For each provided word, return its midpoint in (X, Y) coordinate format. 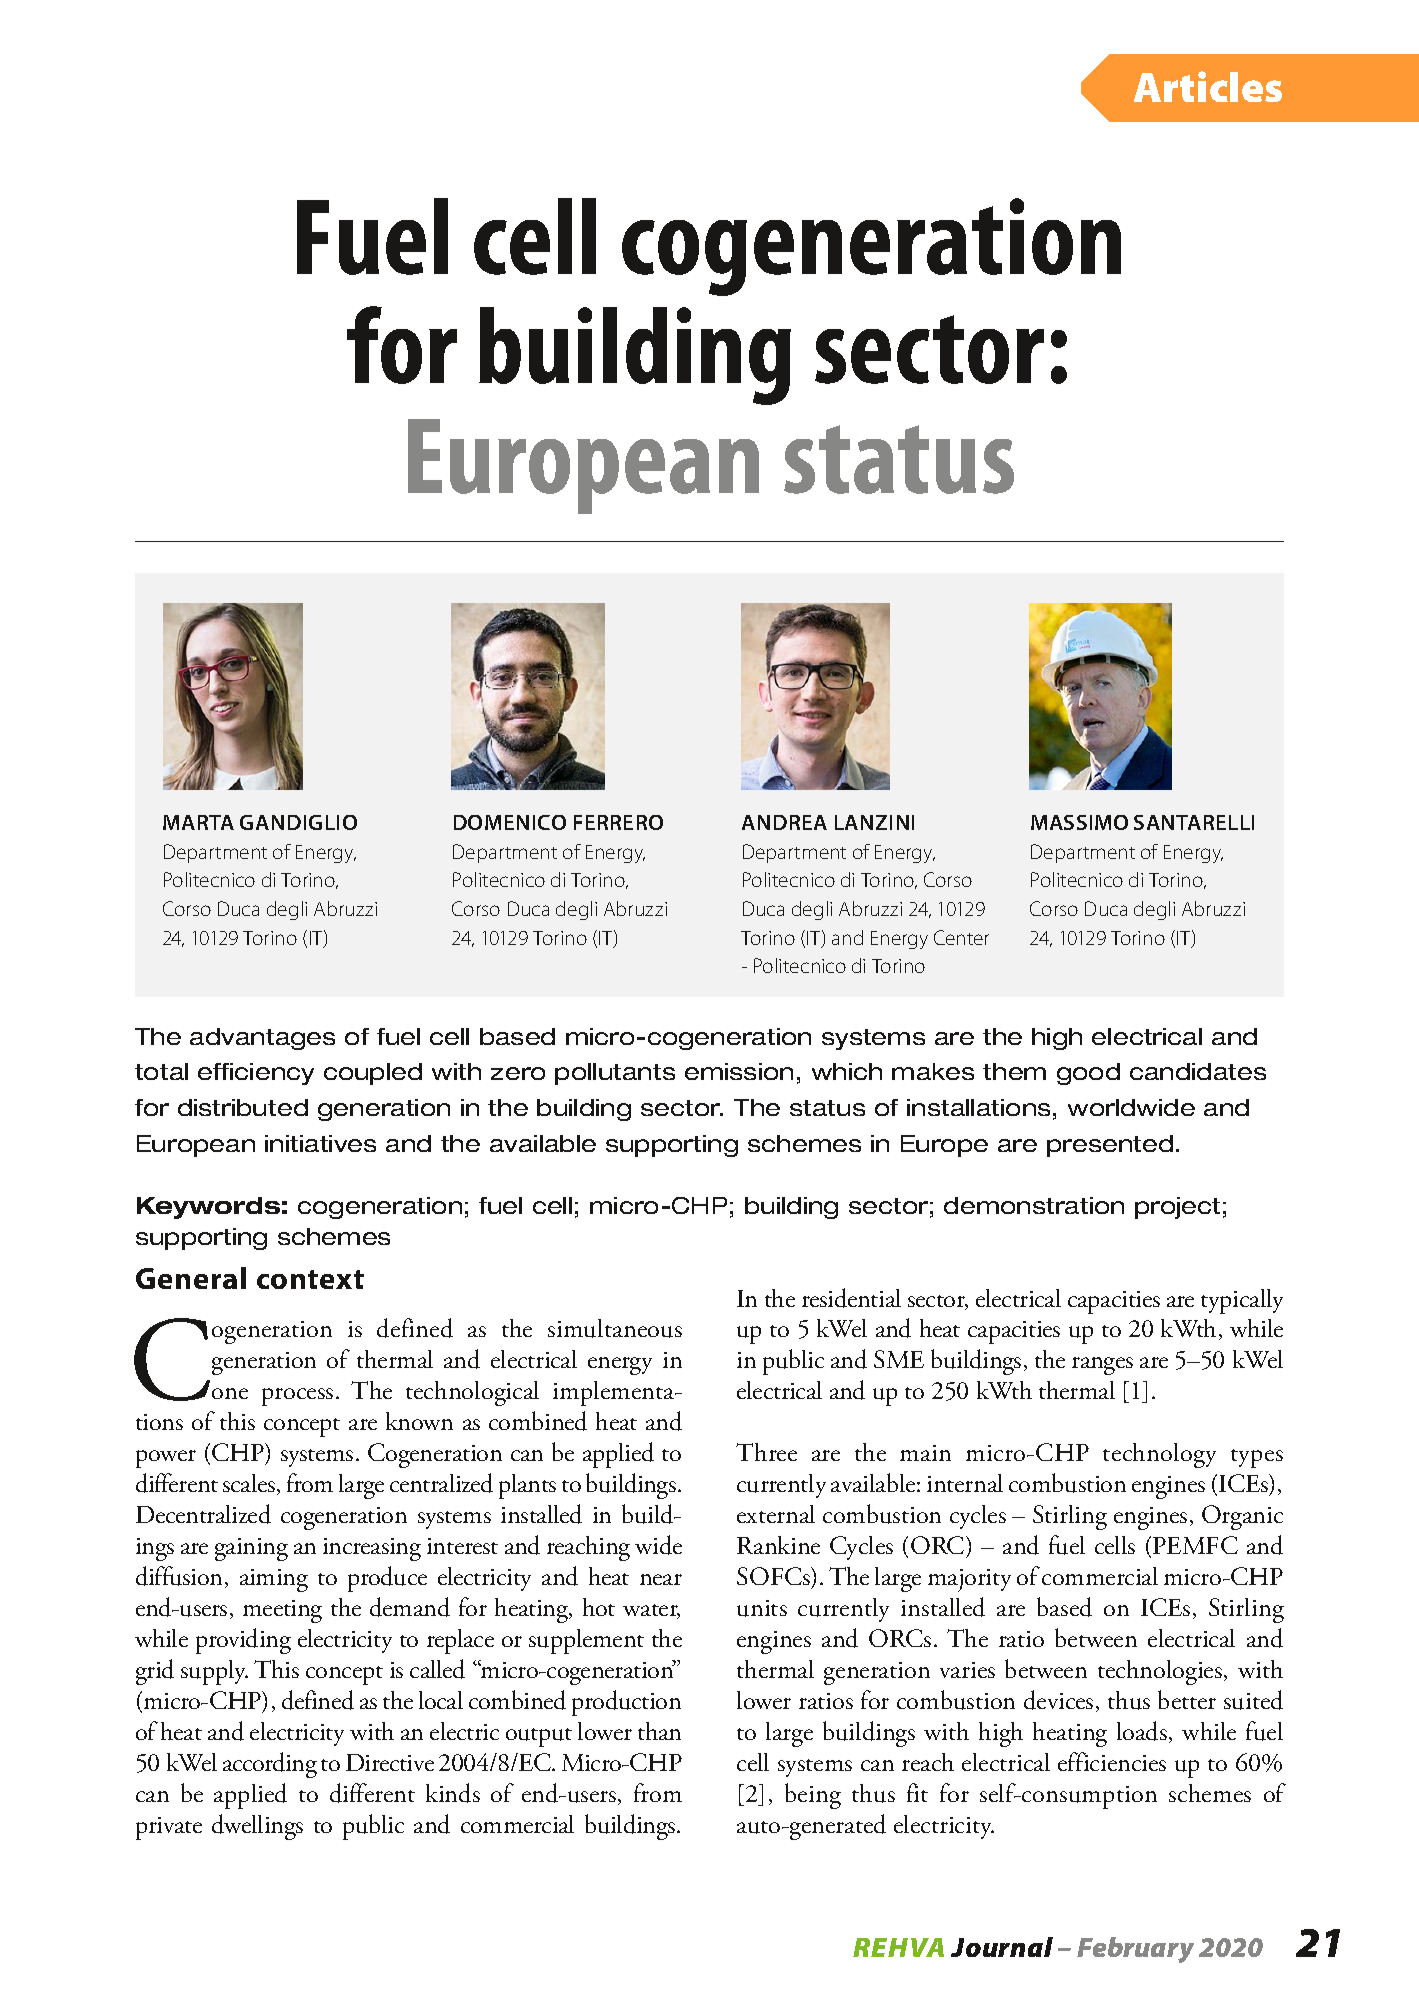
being (813, 1796)
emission (739, 1071)
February (1135, 1950)
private (169, 1828)
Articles (1208, 86)
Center (961, 937)
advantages (262, 1039)
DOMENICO (510, 822)
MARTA (198, 822)
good (1088, 1074)
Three (766, 1452)
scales (249, 1483)
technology (1159, 1455)
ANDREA (784, 822)
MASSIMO (1079, 822)
